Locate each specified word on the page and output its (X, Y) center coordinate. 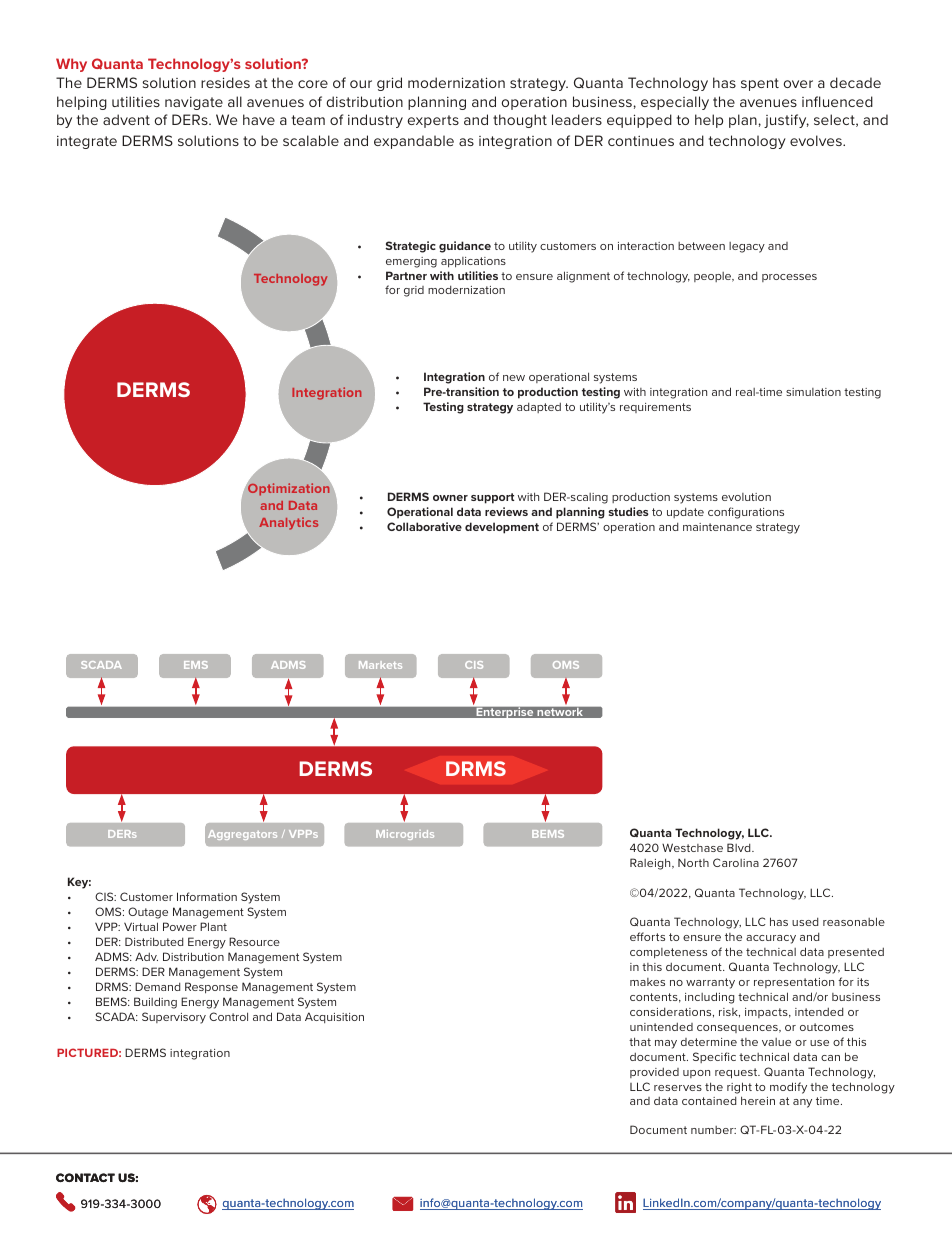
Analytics (288, 523)
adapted (539, 408)
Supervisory (174, 1018)
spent (760, 84)
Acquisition (334, 1017)
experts (433, 121)
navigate (194, 103)
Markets (380, 665)
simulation (813, 392)
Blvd (740, 847)
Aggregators (242, 835)
